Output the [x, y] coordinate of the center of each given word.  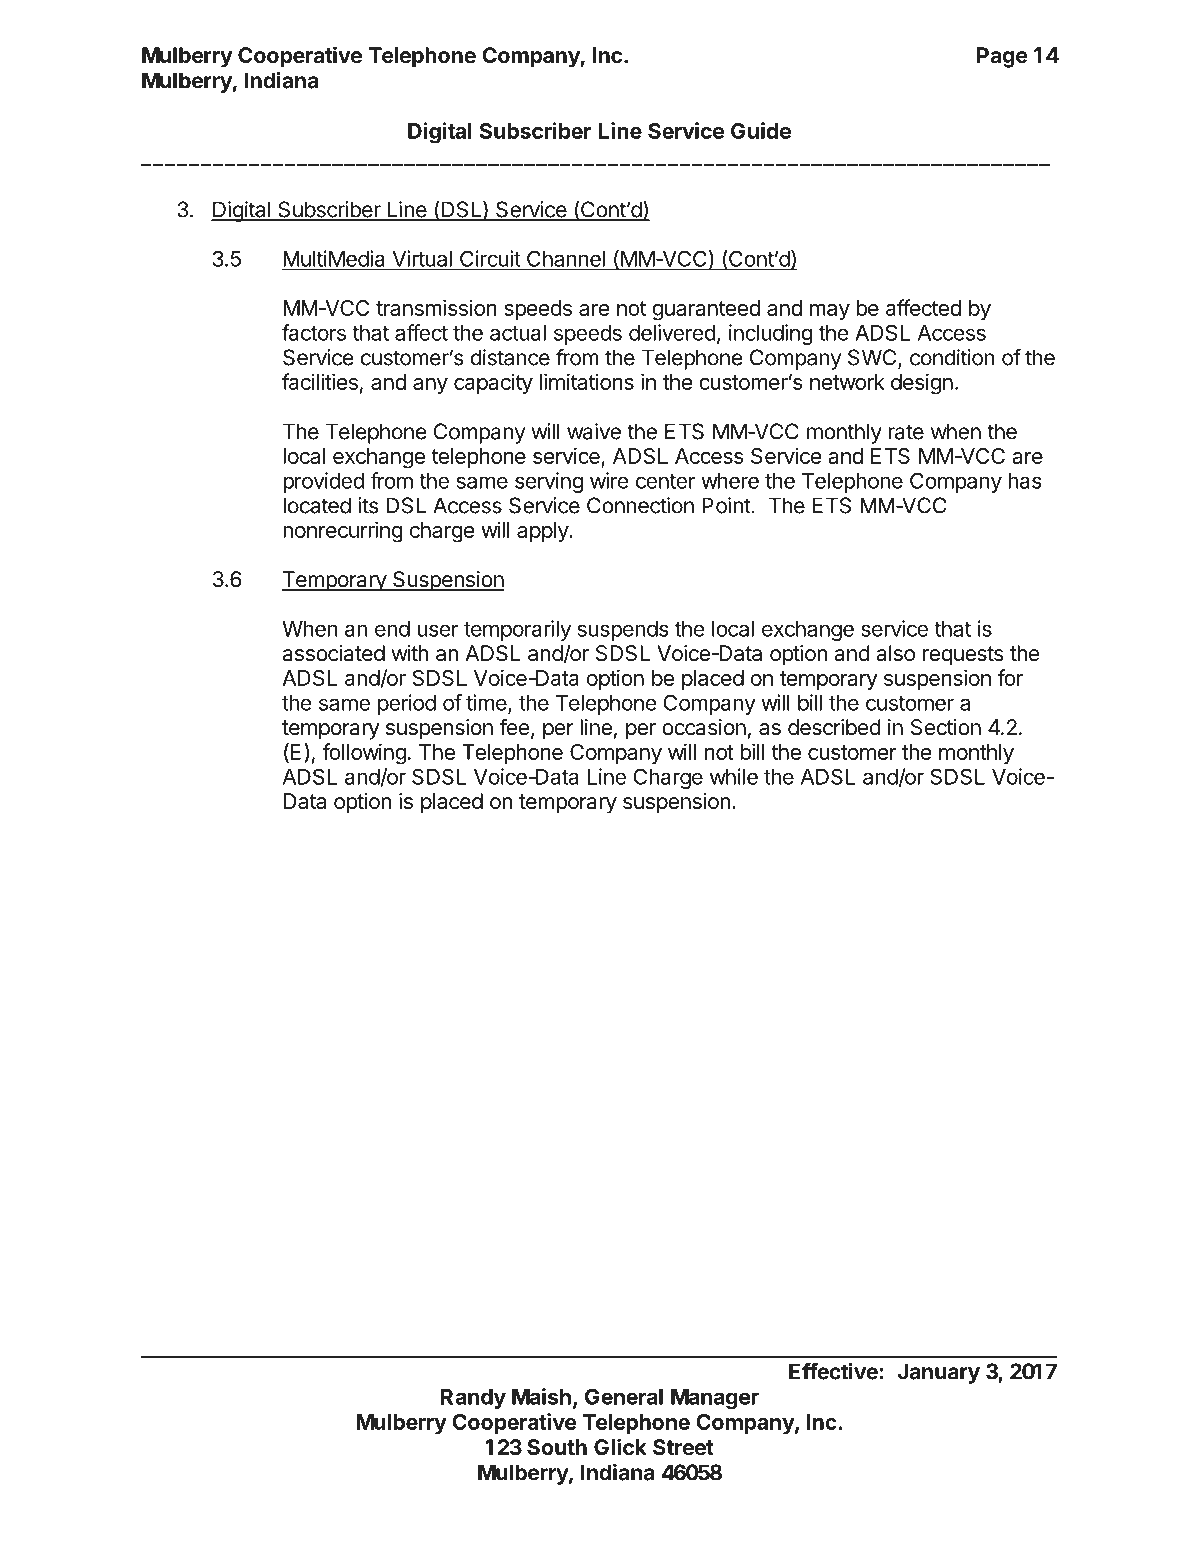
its [368, 505]
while [734, 776]
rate [906, 432]
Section [946, 727]
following [364, 754]
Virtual [422, 258]
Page [1002, 57]
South [557, 1447]
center [665, 481]
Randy [473, 1399]
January [938, 1373]
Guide [761, 130]
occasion [704, 727]
